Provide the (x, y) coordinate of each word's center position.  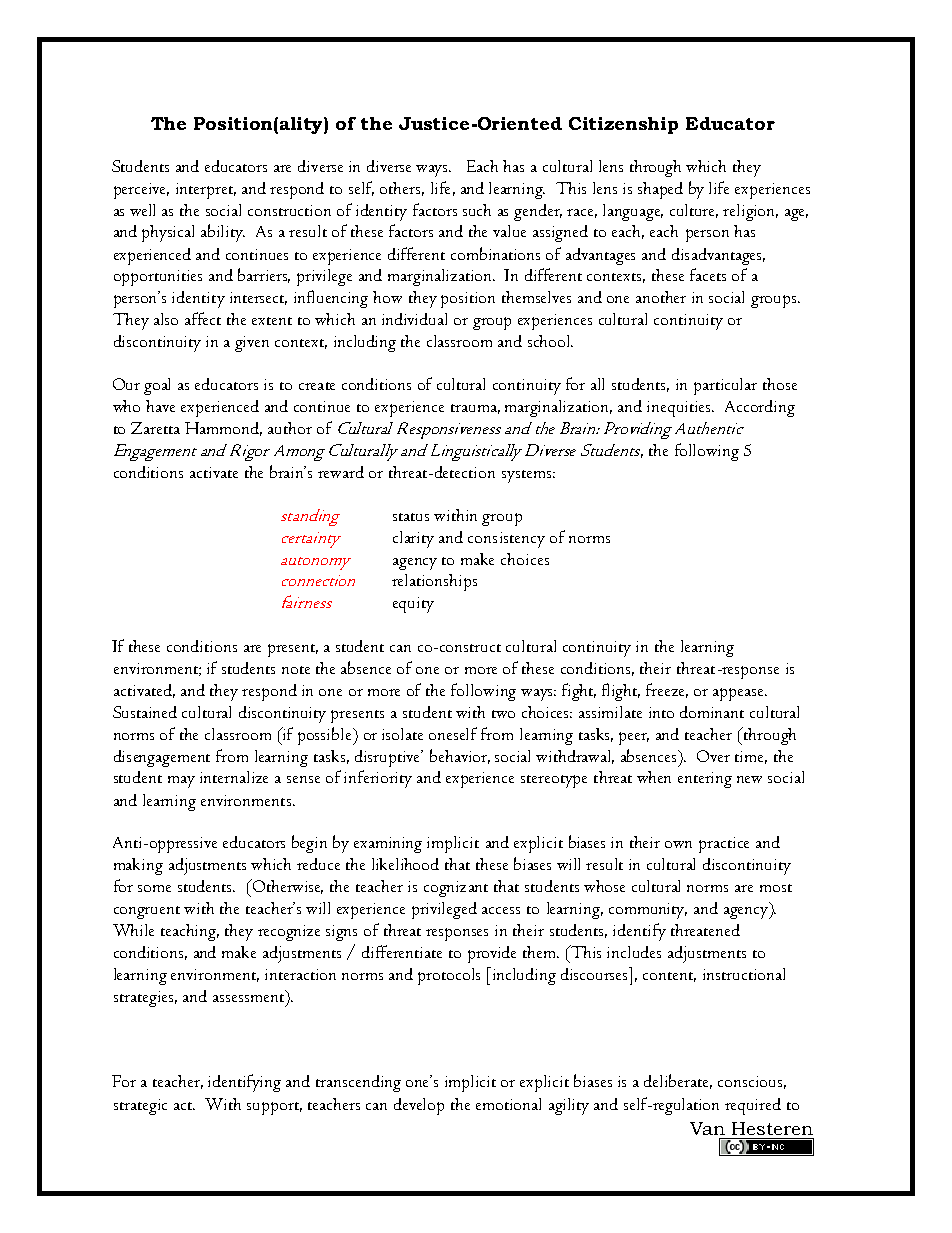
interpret (206, 191)
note (296, 670)
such (477, 210)
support (274, 1108)
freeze (667, 690)
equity (413, 605)
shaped (660, 190)
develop (419, 1106)
